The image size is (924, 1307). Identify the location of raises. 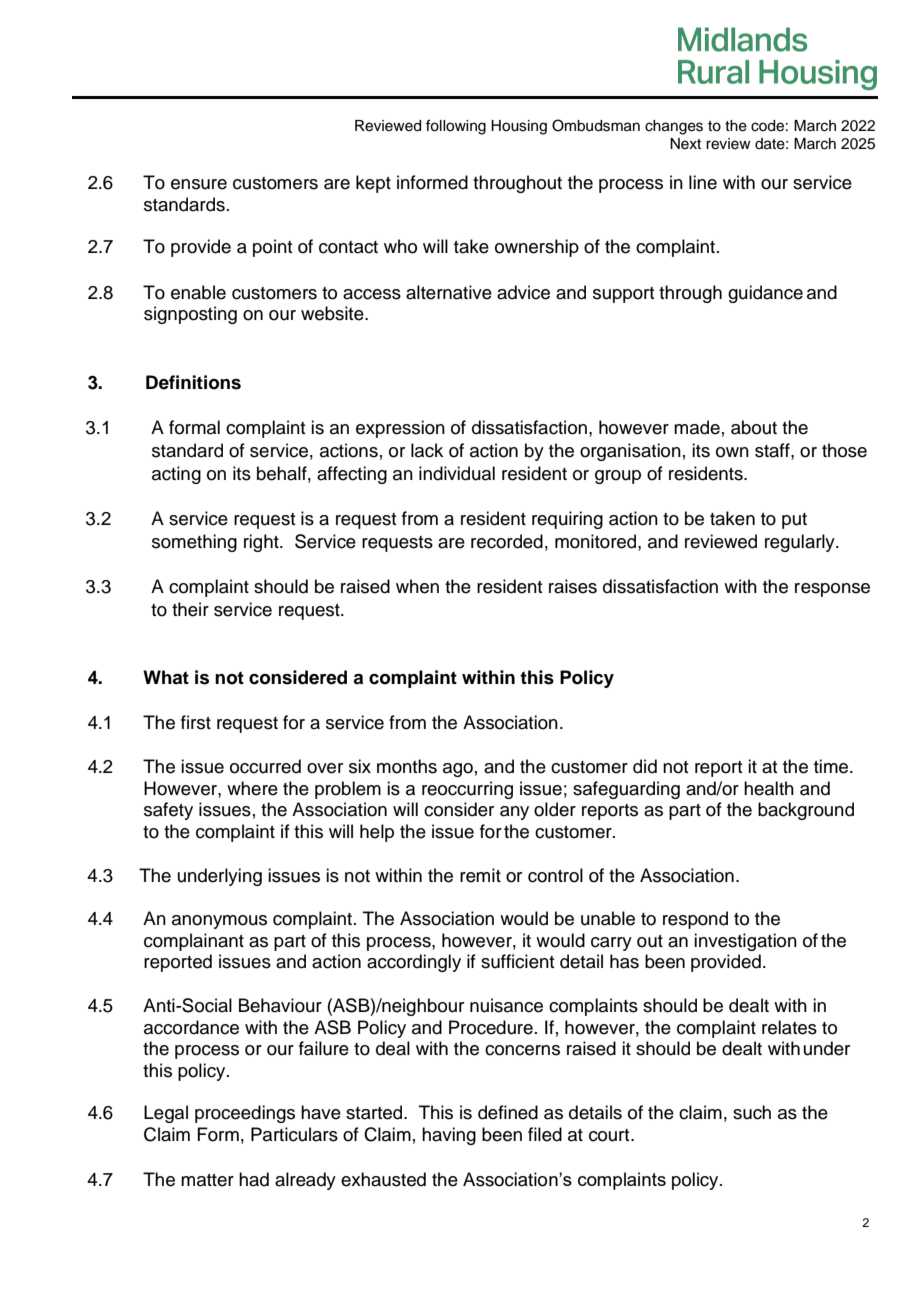
(573, 586).
